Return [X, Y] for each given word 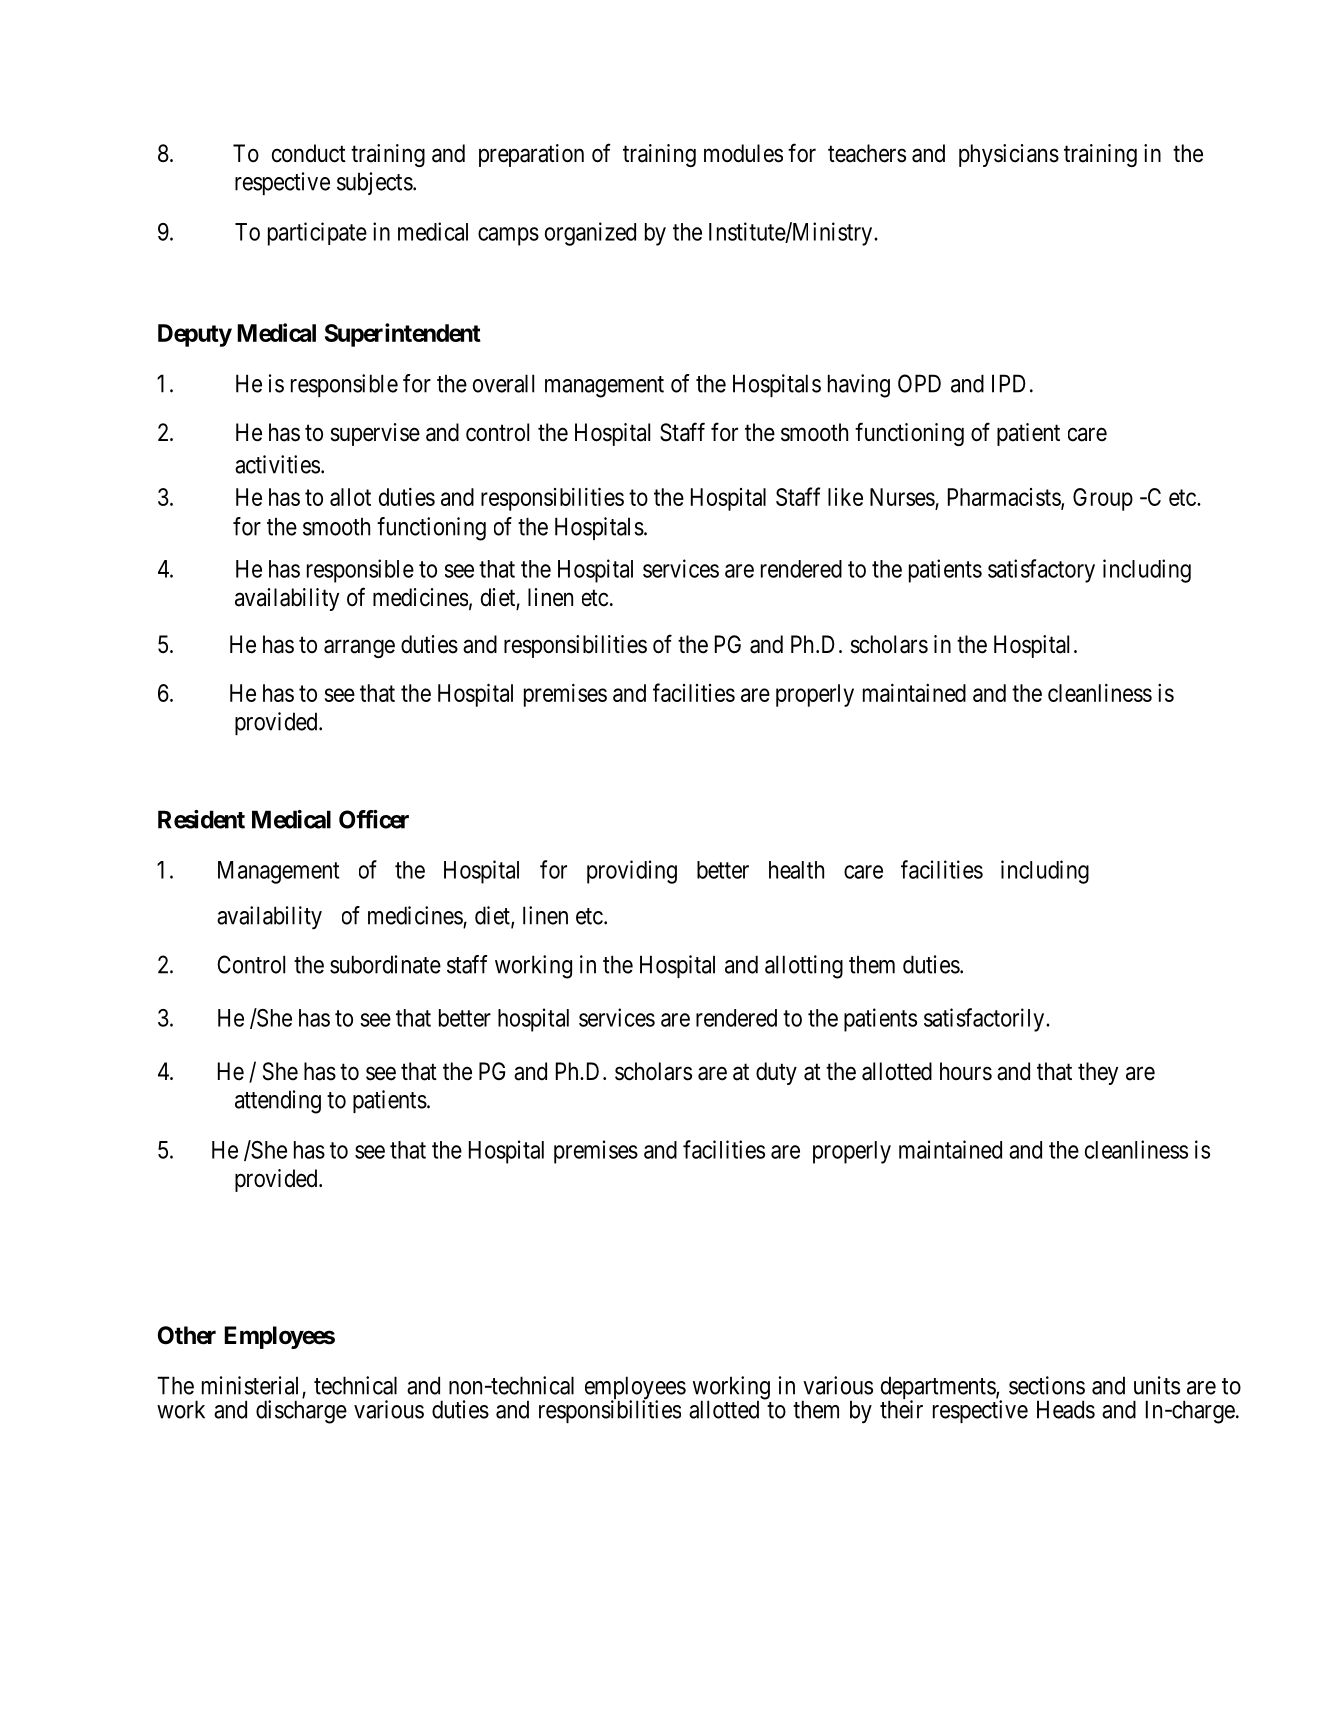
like [845, 497]
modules [743, 153]
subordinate [385, 964]
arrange [359, 649]
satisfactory [1041, 571]
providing [632, 872]
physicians [1009, 155]
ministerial [252, 1386]
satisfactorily [985, 1020]
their [901, 1409]
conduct [309, 153]
